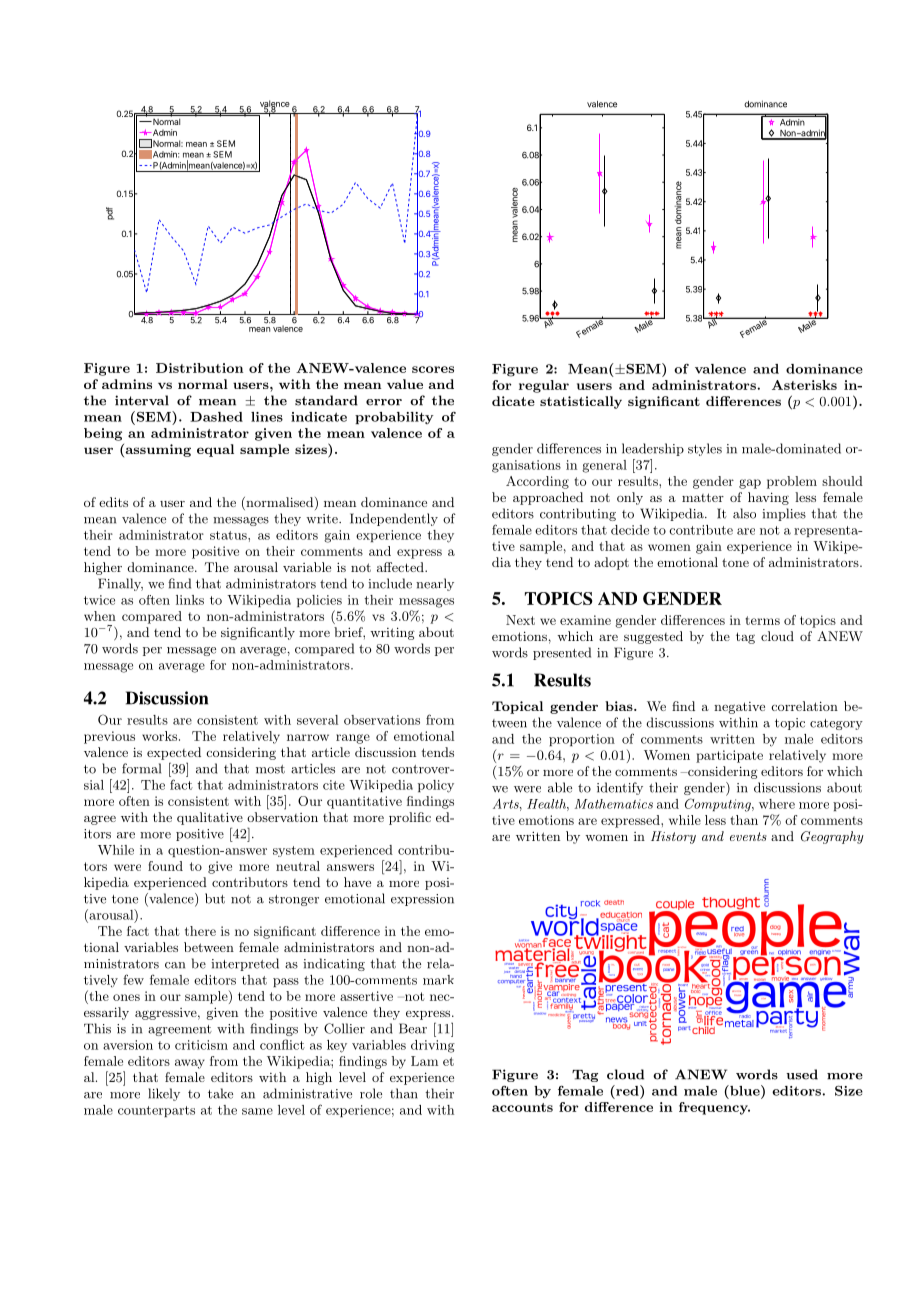 This page has width=924, height=1308. What do you see at coordinates (199, 368) in the page?
I see `Distribution` at bounding box center [199, 368].
